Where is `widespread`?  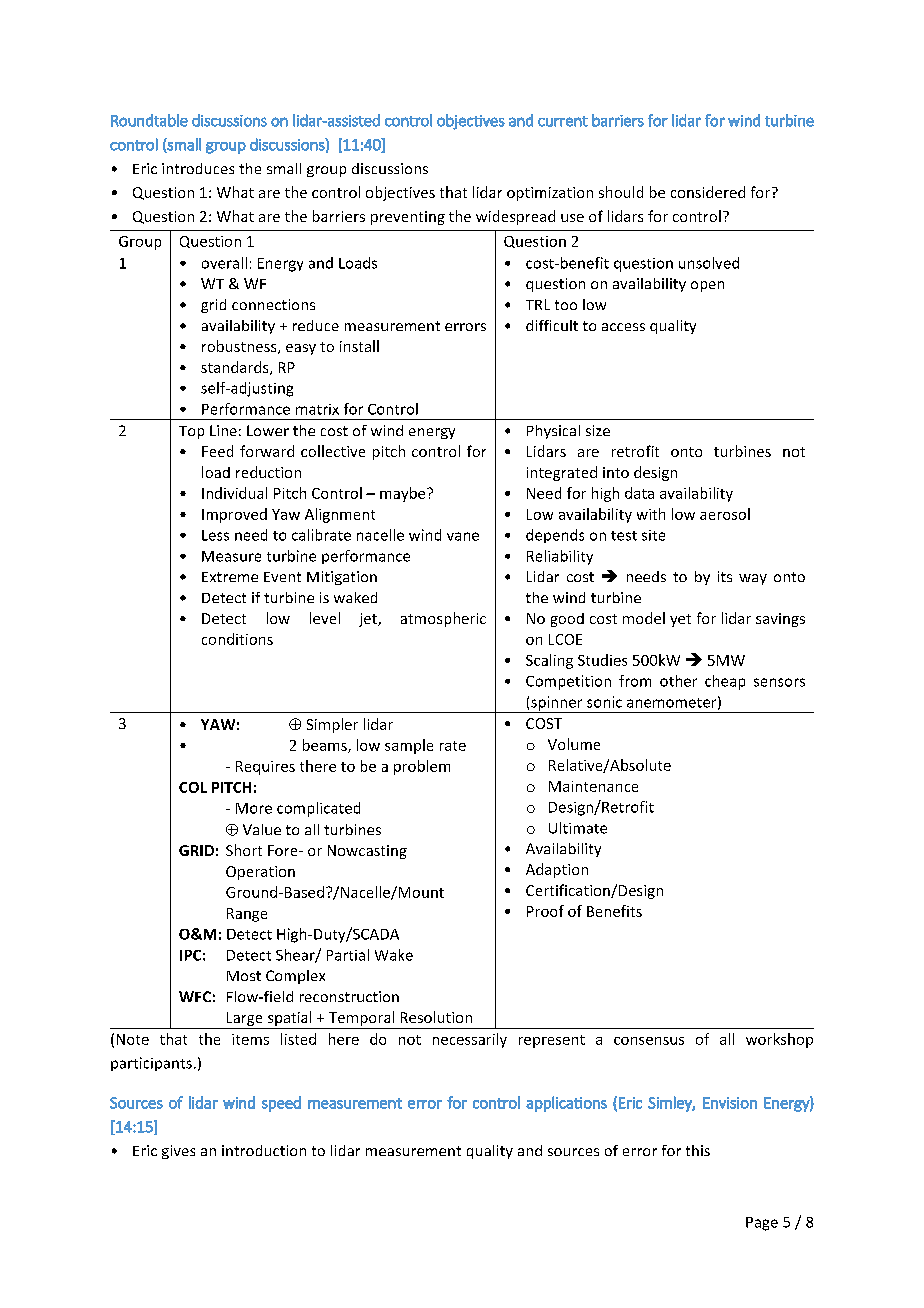 widespread is located at coordinates (515, 217).
